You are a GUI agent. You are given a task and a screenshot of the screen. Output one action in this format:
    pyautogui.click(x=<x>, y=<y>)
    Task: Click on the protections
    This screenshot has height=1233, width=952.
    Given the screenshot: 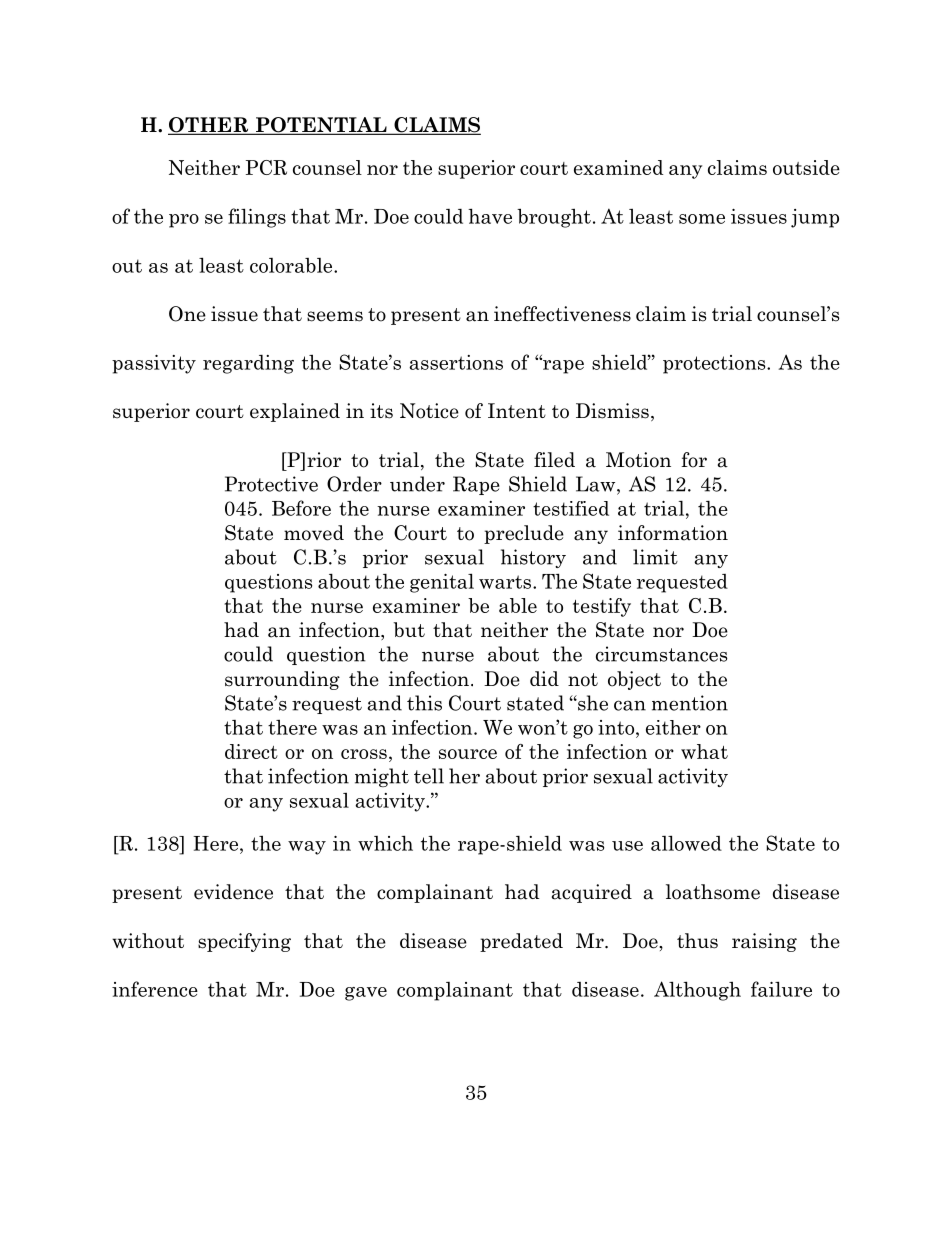 What is the action you would take?
    pyautogui.click(x=715, y=364)
